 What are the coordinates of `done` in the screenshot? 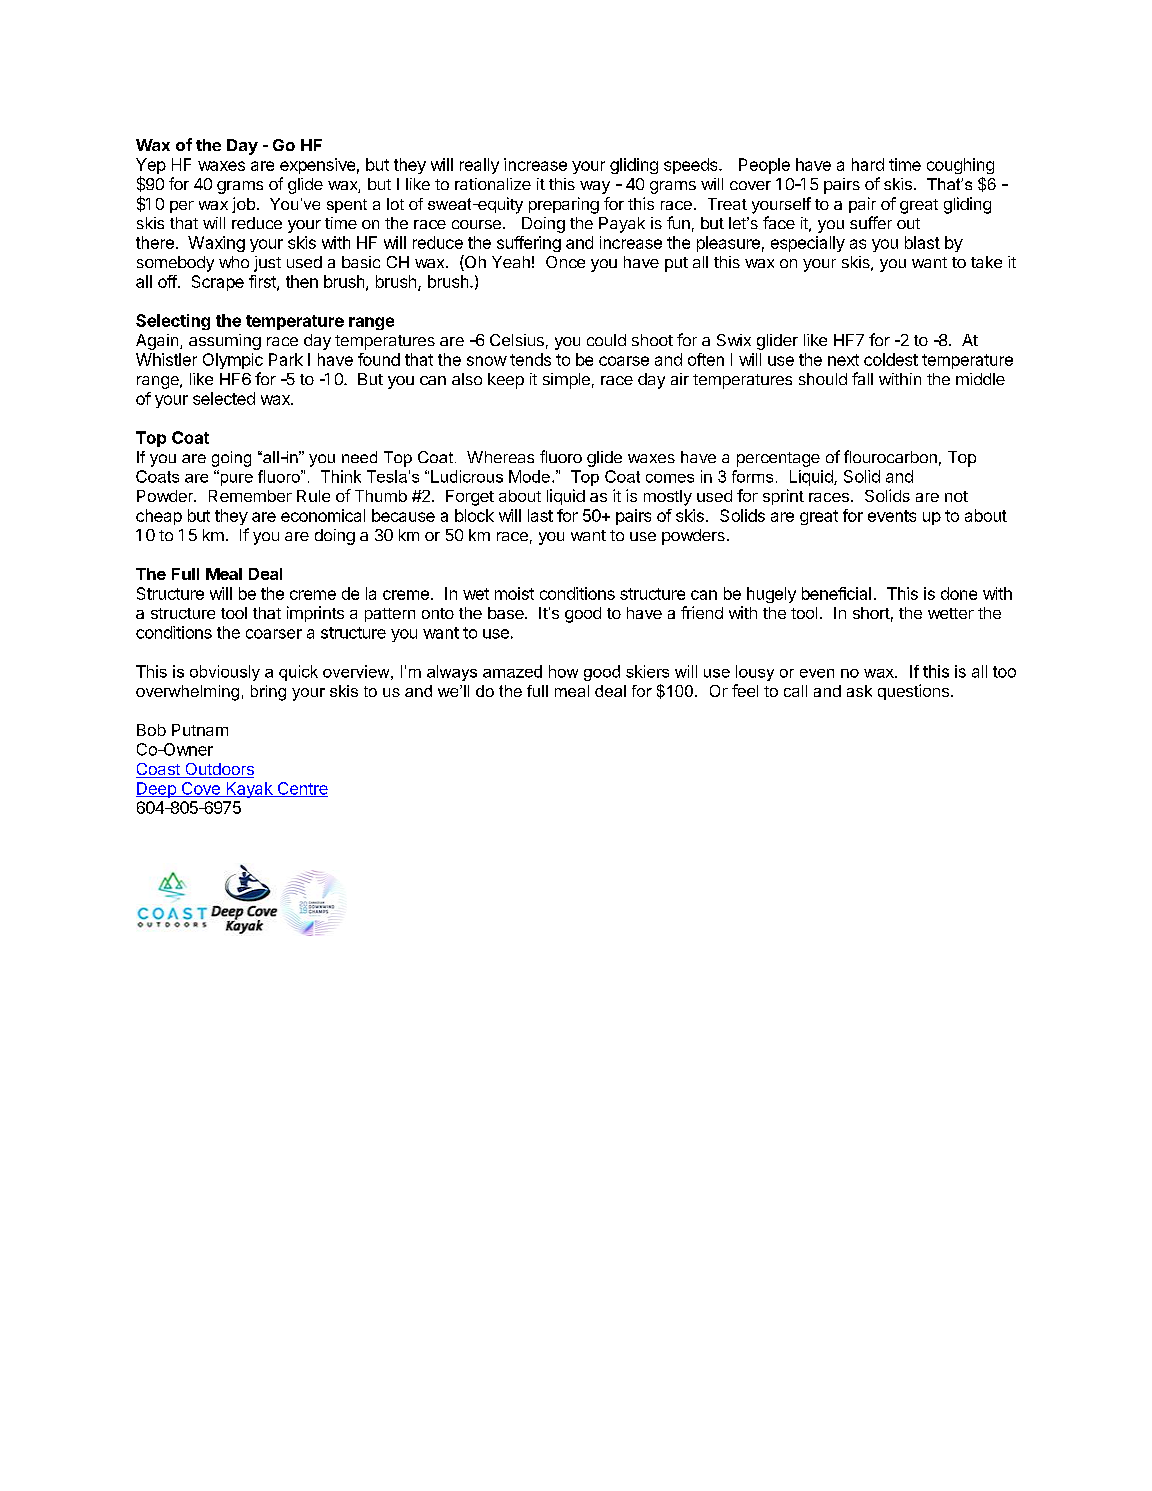 It's located at (959, 593).
